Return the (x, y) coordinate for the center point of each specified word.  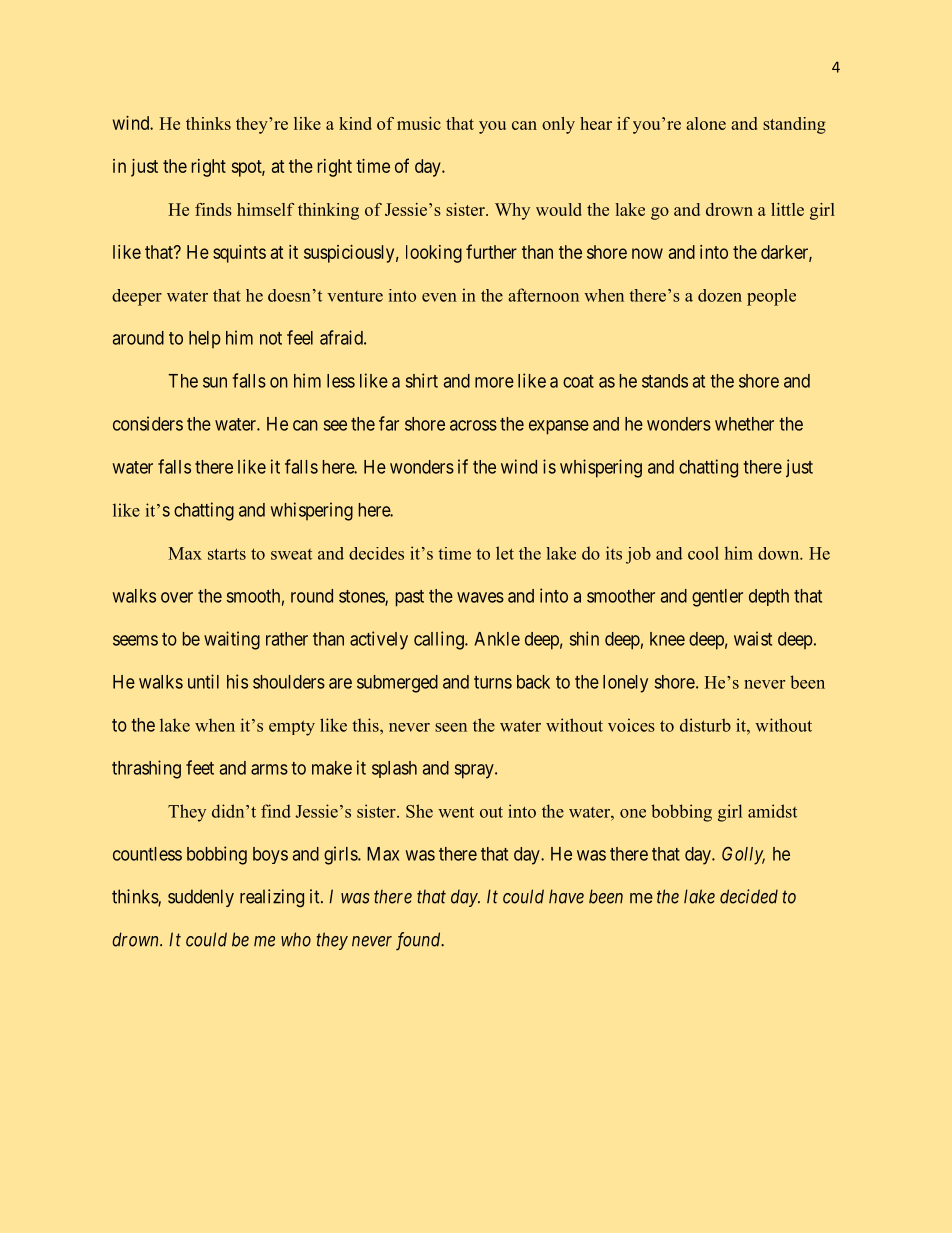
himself (266, 209)
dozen (720, 295)
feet (200, 767)
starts (227, 554)
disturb (705, 725)
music (419, 123)
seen (451, 727)
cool (703, 553)
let (505, 553)
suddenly (201, 898)
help (205, 339)
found (419, 941)
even (439, 297)
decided (749, 896)
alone (706, 123)
